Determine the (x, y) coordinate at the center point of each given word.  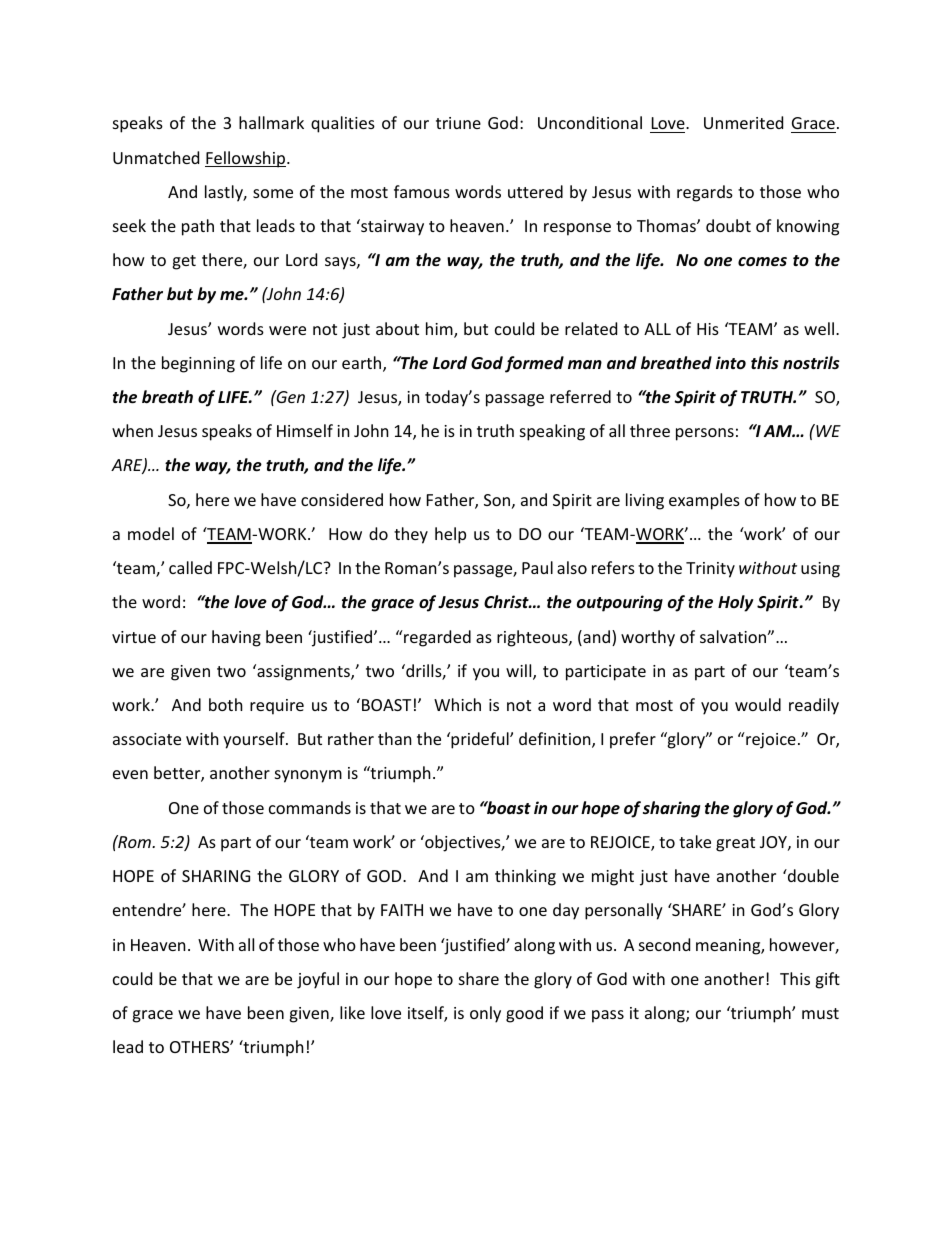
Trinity (710, 570)
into (731, 363)
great (735, 844)
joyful (318, 980)
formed (534, 364)
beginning (198, 364)
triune (458, 123)
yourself (255, 740)
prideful (480, 740)
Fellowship (245, 159)
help (450, 535)
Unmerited (743, 122)
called (190, 567)
